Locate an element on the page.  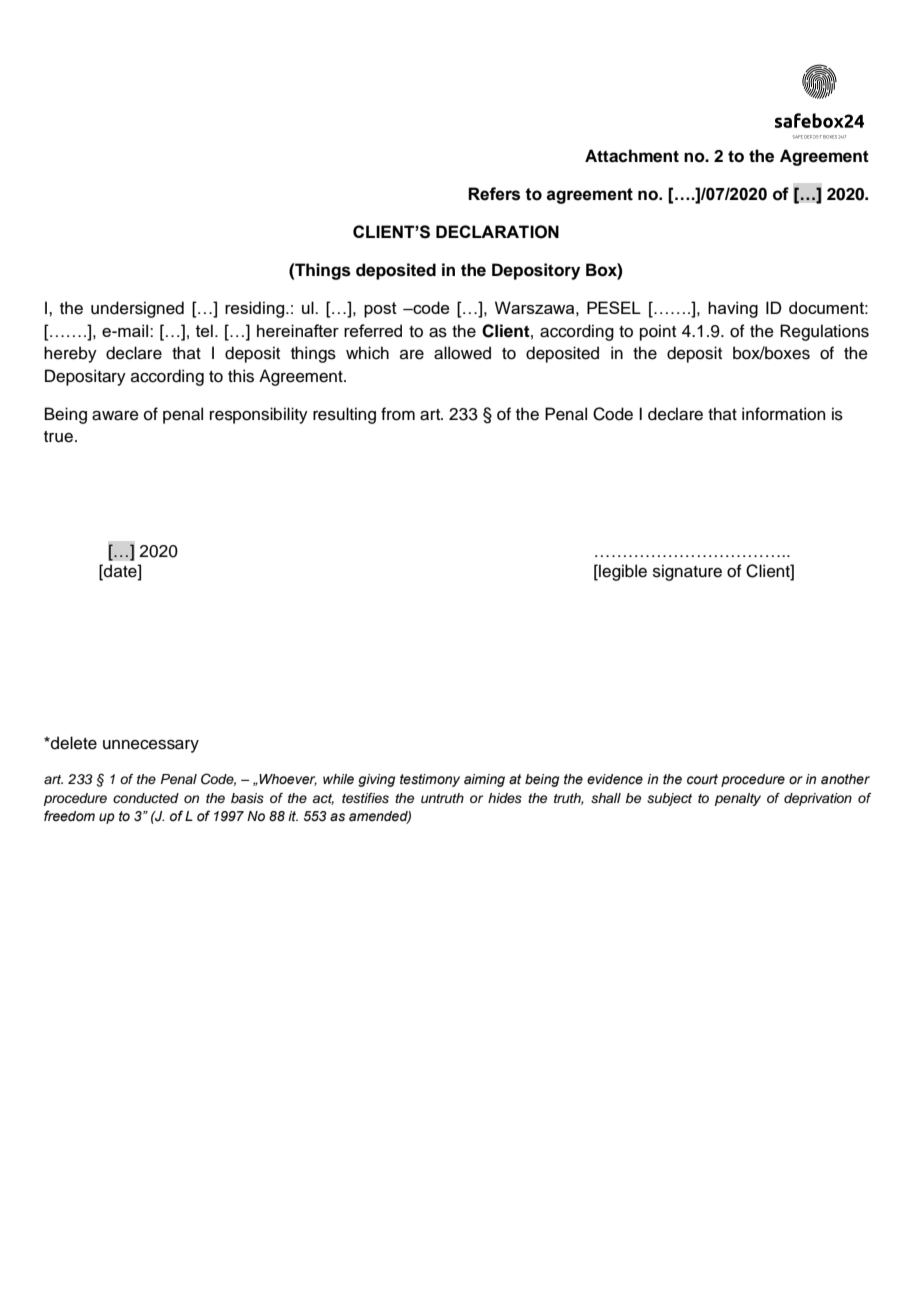
conducted is located at coordinates (146, 798).
